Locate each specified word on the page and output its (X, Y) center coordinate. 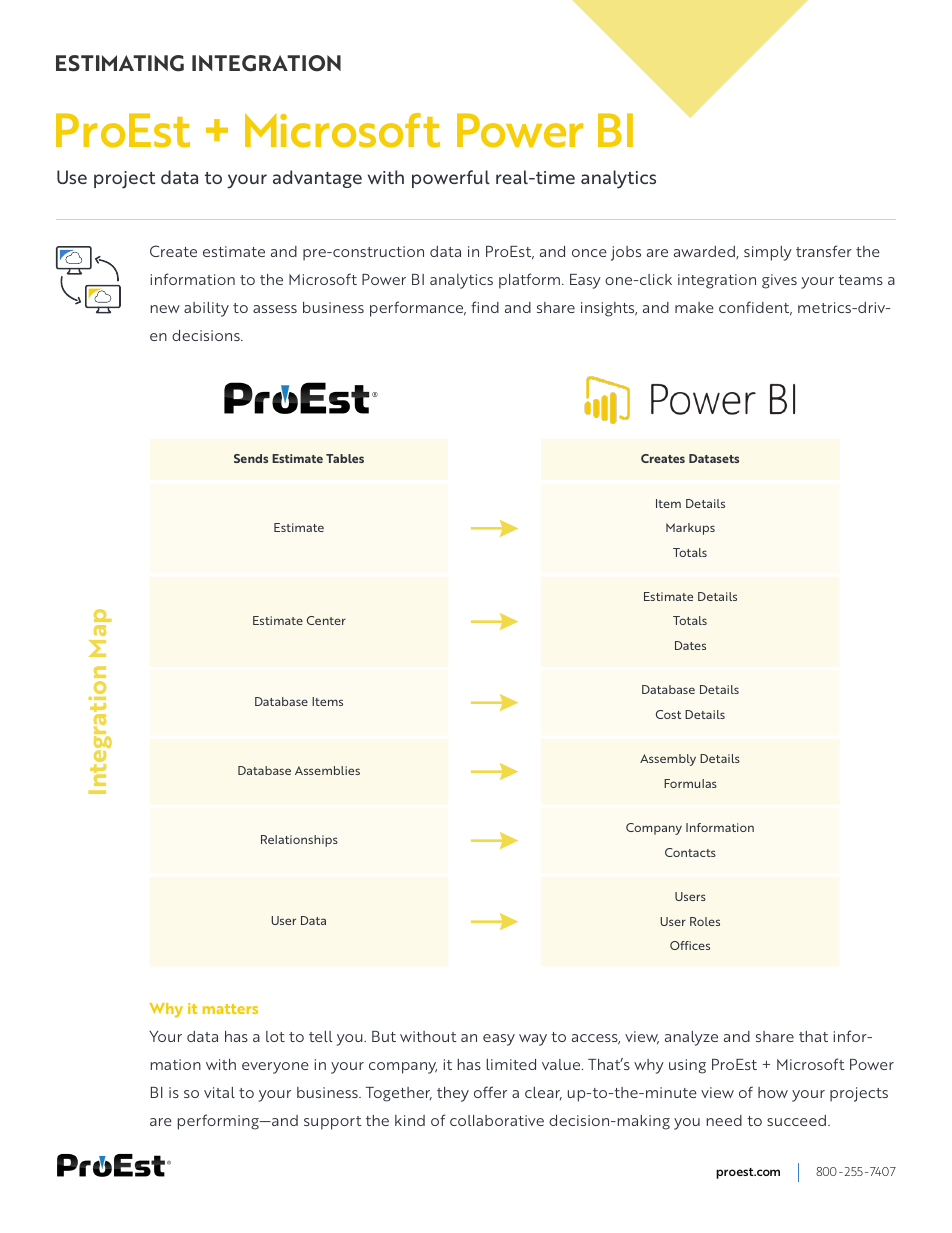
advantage (317, 179)
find (485, 307)
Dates (690, 645)
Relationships (299, 841)
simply (768, 253)
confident (755, 308)
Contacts (690, 852)
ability (206, 309)
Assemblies (327, 770)
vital (219, 1092)
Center (326, 620)
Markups (690, 529)
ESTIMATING (120, 63)
